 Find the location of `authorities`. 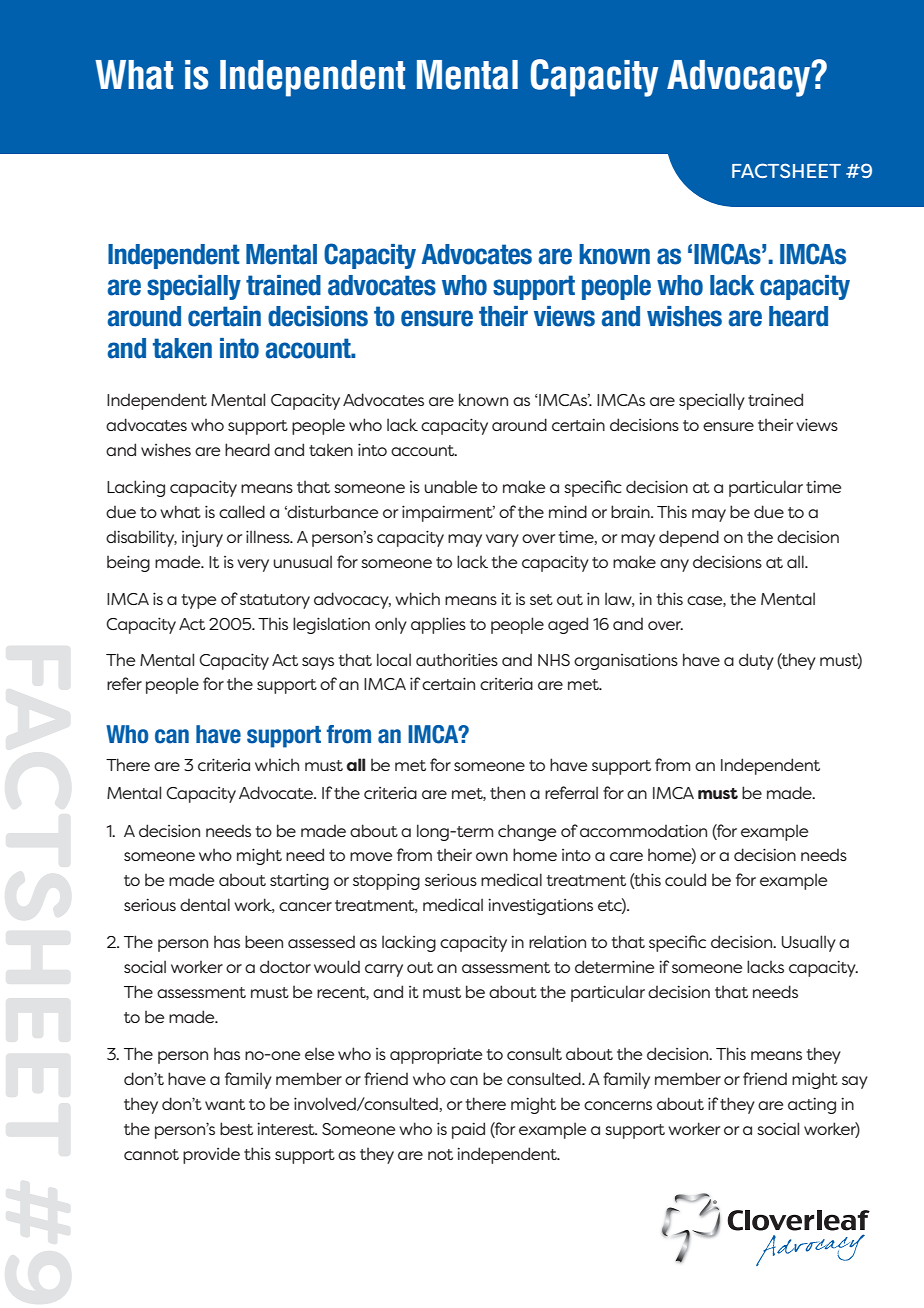

authorities is located at coordinates (457, 659).
